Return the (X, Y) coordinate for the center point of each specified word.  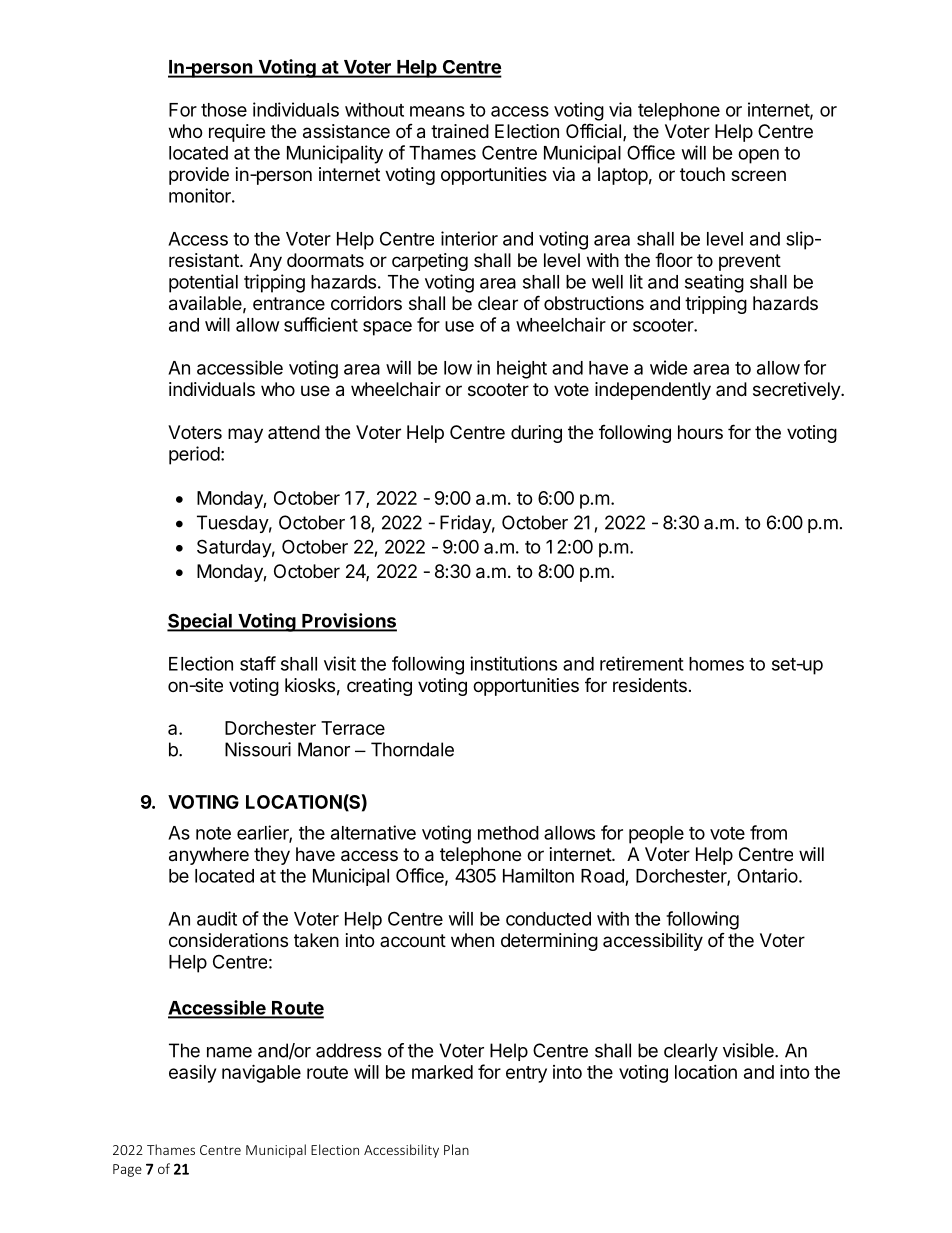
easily (192, 1073)
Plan (456, 1149)
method (508, 833)
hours (700, 432)
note (213, 833)
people (656, 835)
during (536, 434)
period (194, 455)
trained (460, 131)
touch (702, 174)
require (237, 133)
